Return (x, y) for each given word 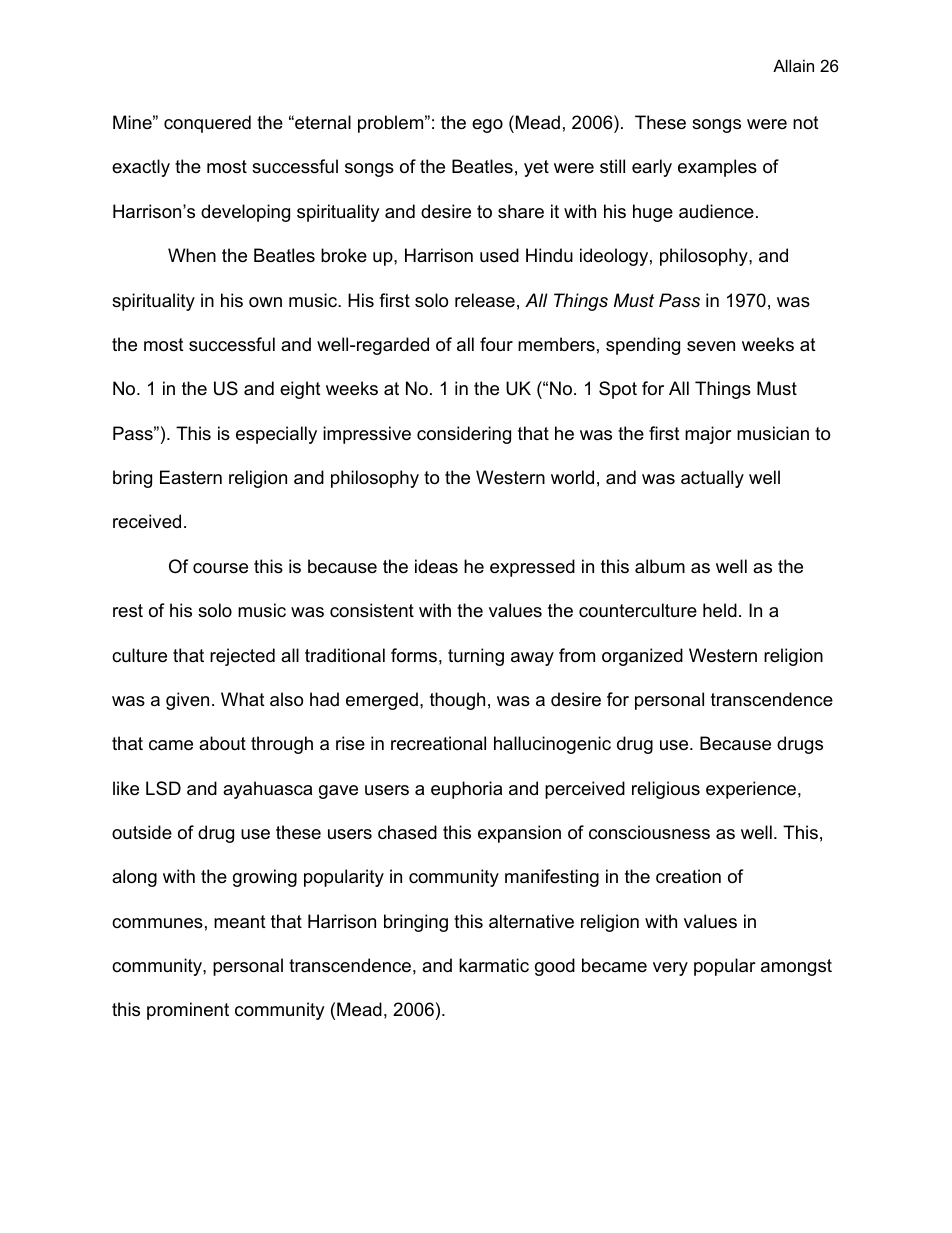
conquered (207, 124)
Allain (793, 65)
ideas (436, 566)
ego (487, 126)
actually (712, 479)
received (147, 521)
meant (240, 922)
